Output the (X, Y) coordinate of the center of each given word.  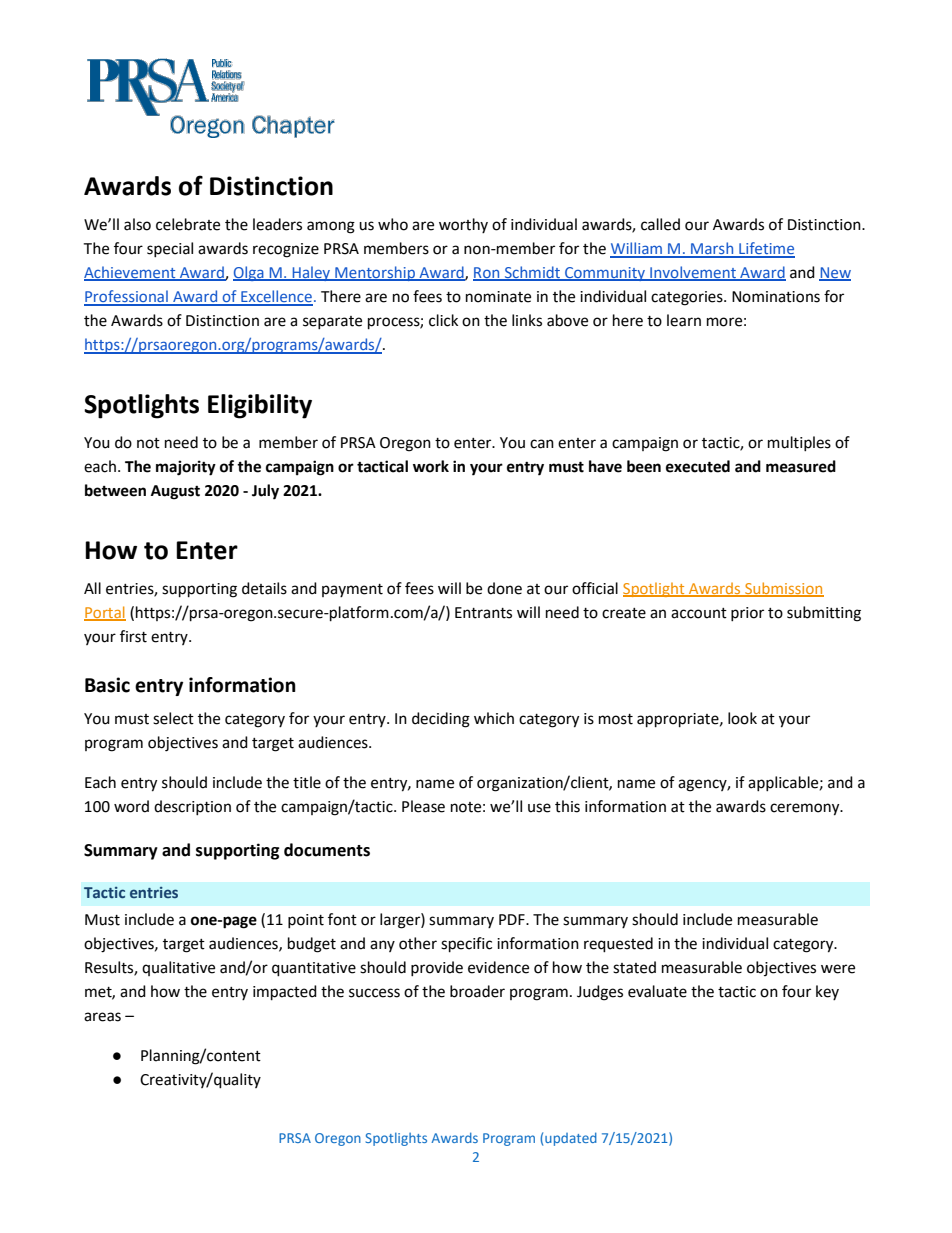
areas (102, 1017)
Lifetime (766, 249)
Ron (487, 274)
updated (571, 1139)
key (827, 992)
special (170, 249)
